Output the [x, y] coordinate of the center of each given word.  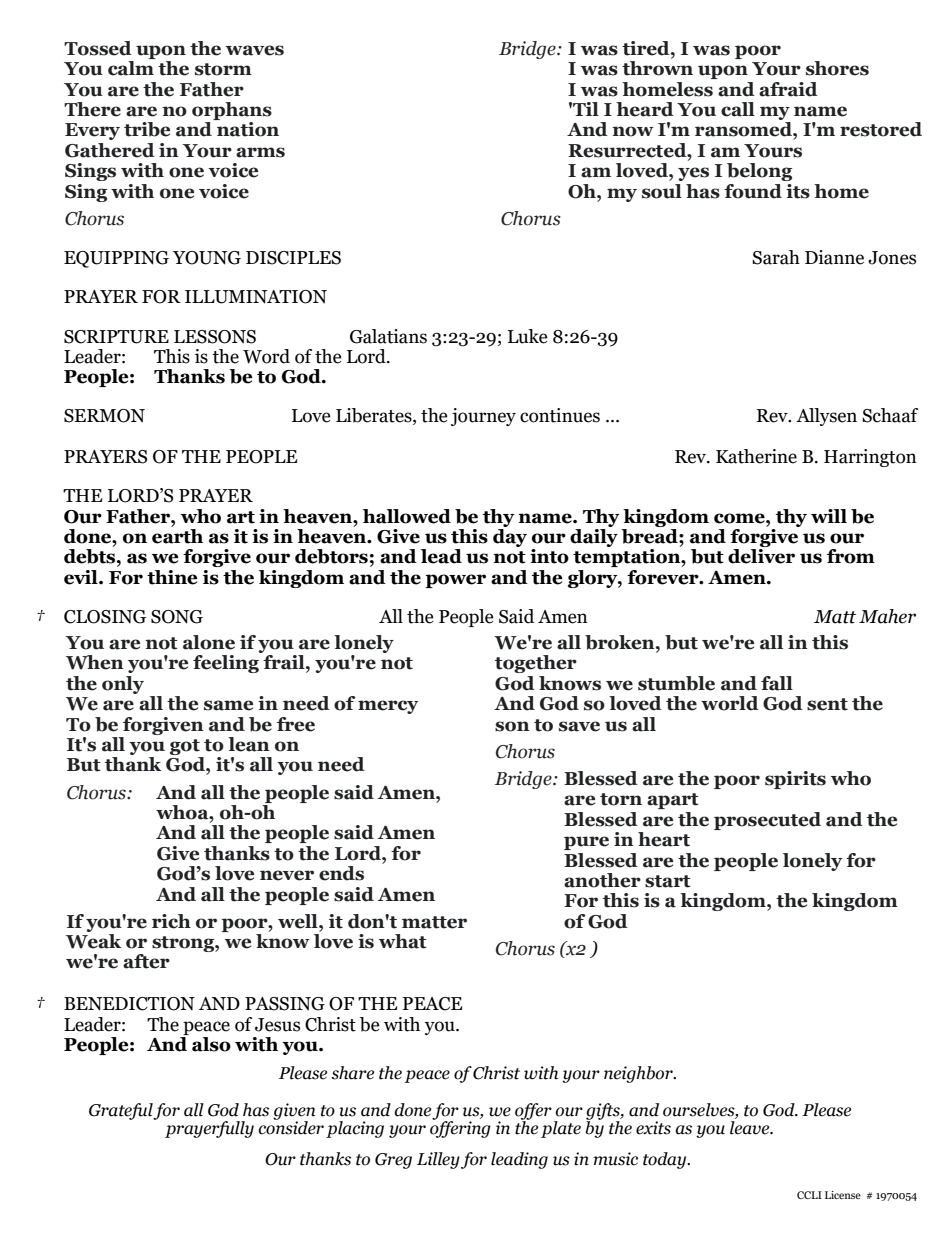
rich [171, 921]
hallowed [407, 516]
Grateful [121, 1111]
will [829, 516]
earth [177, 535]
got [186, 748]
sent [827, 704]
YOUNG [207, 258]
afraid [788, 89]
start [668, 881]
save [579, 726]
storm [223, 69]
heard [645, 109]
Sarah [776, 257]
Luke [528, 336]
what [403, 941]
